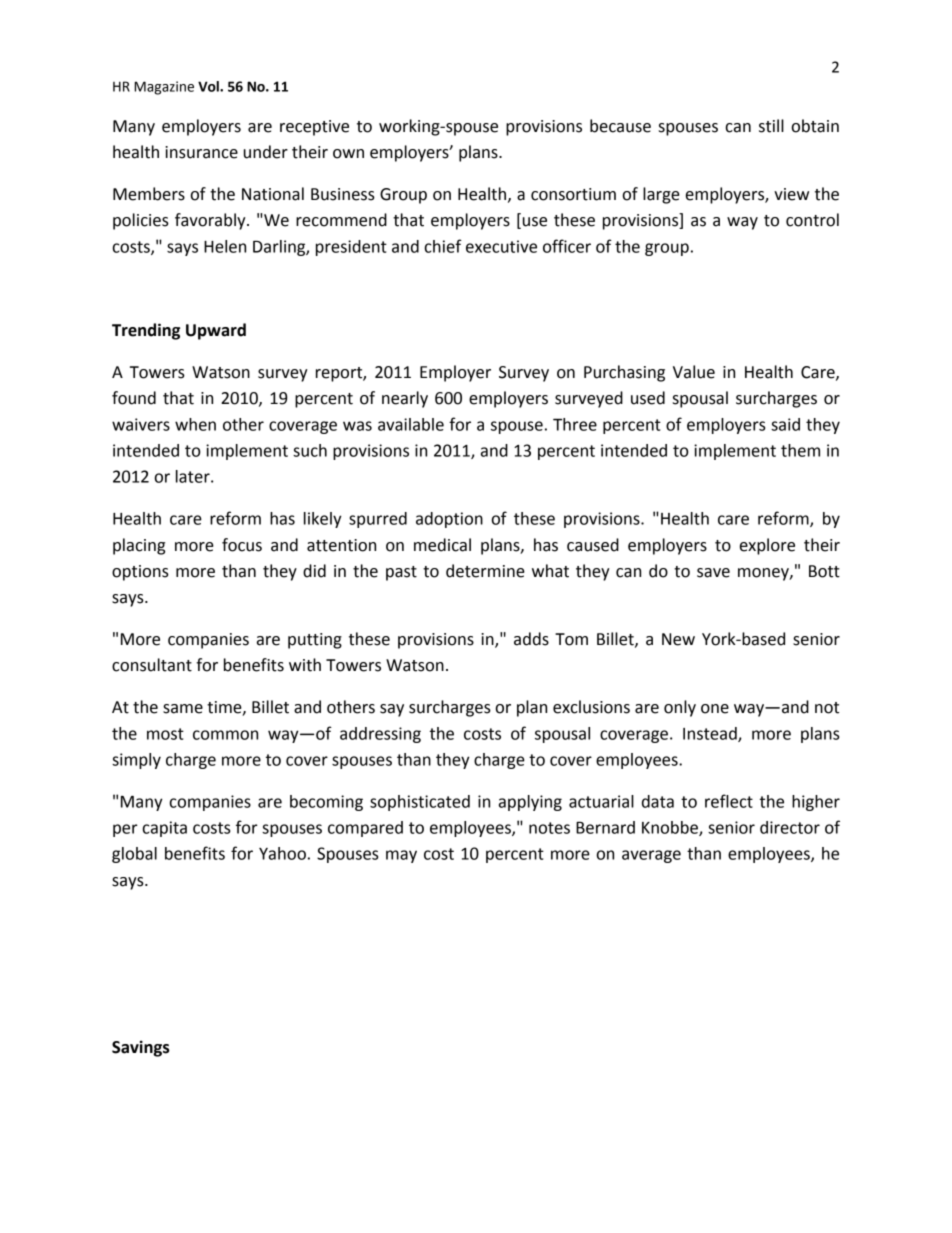 This document has width=952, height=1233. I want to click on own, so click(348, 154).
